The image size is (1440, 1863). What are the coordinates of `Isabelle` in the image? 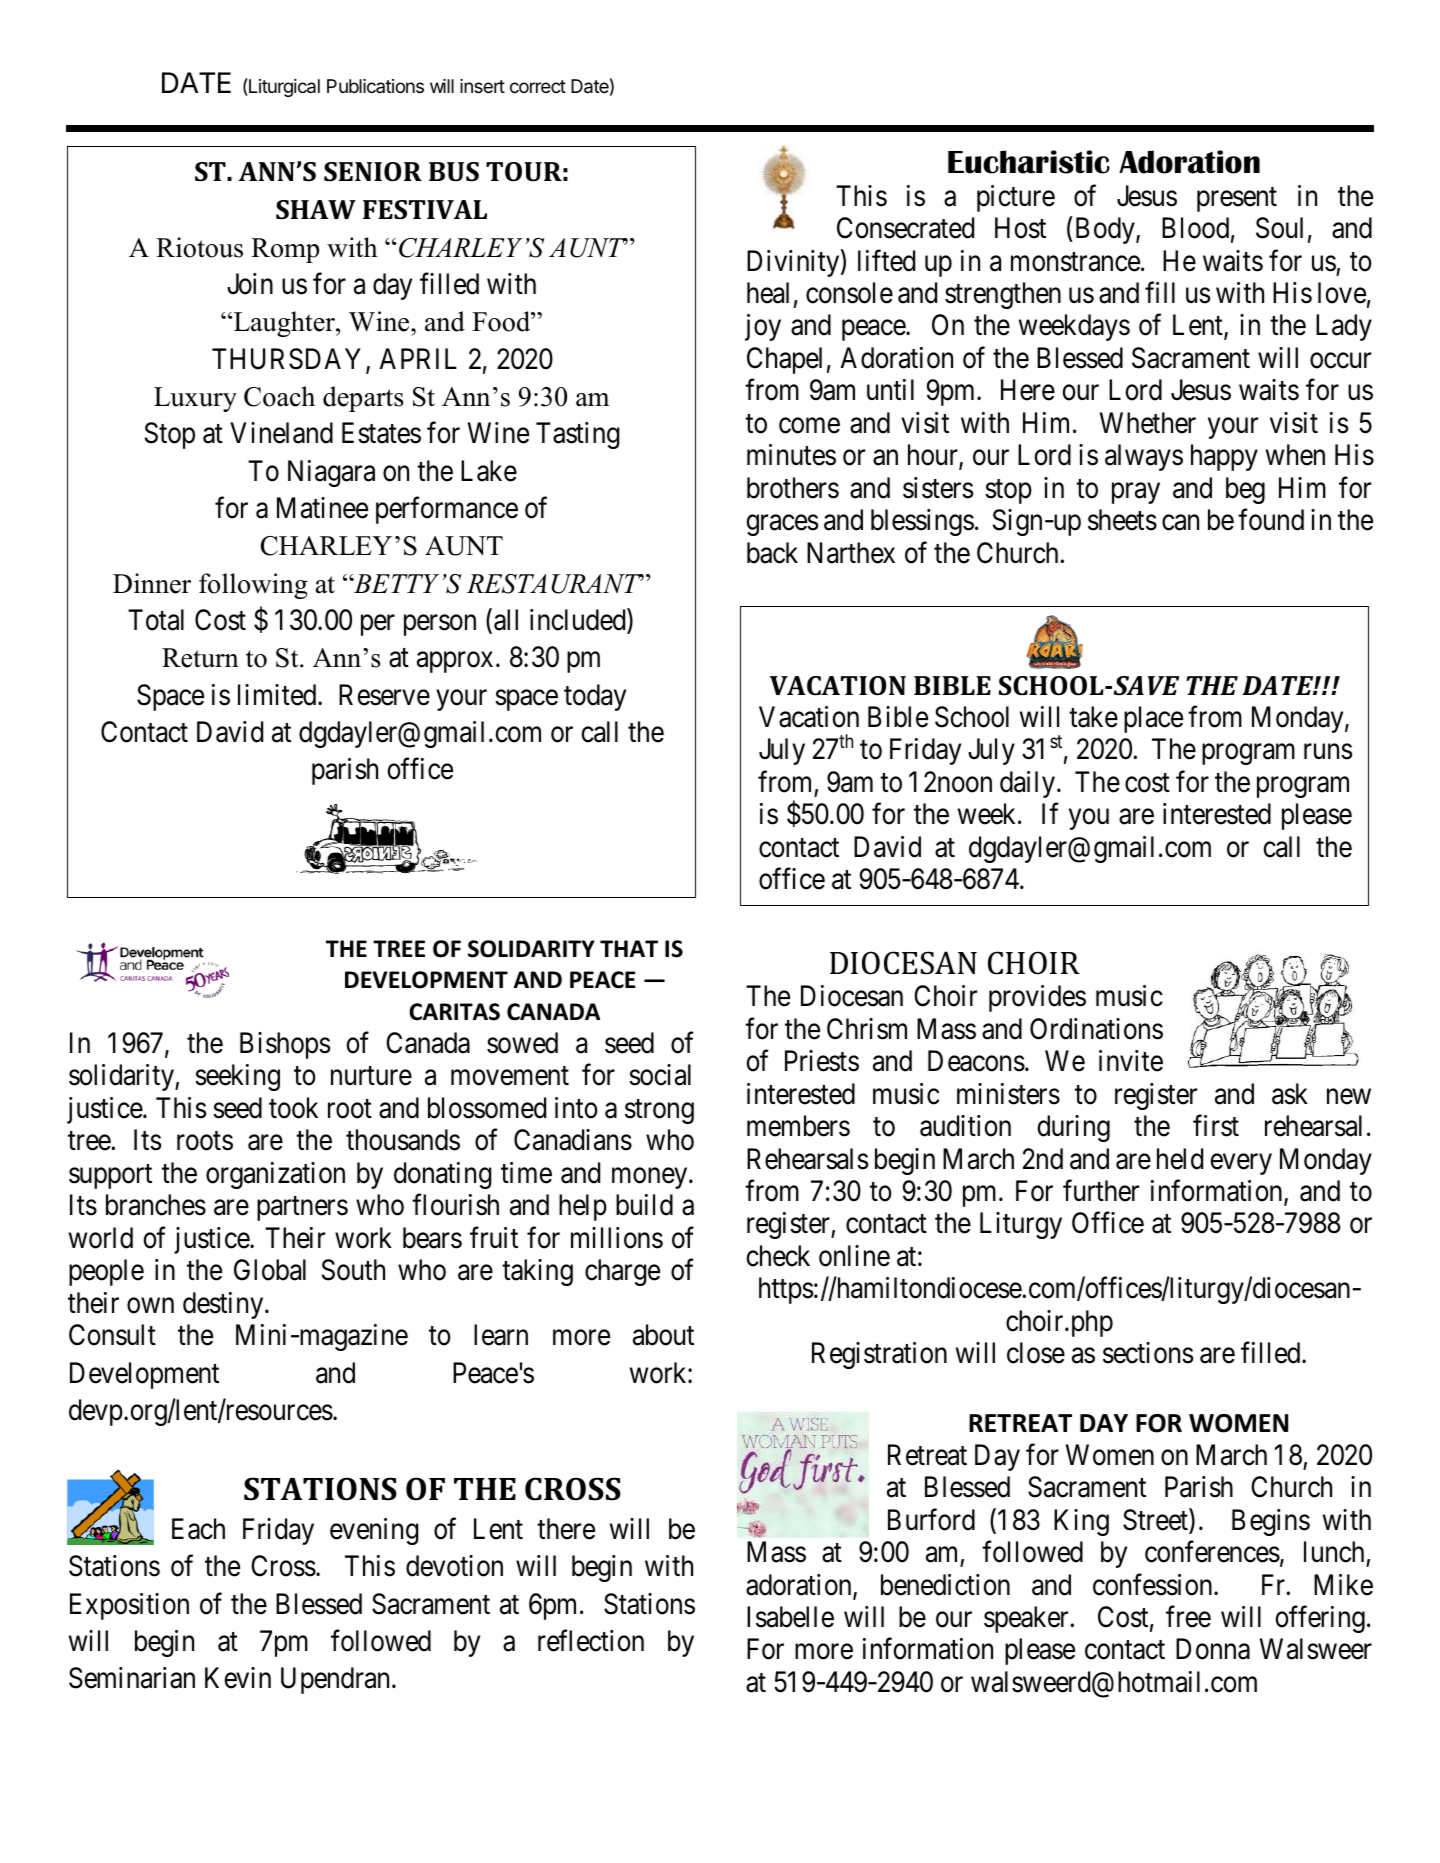 It's located at (790, 1617).
